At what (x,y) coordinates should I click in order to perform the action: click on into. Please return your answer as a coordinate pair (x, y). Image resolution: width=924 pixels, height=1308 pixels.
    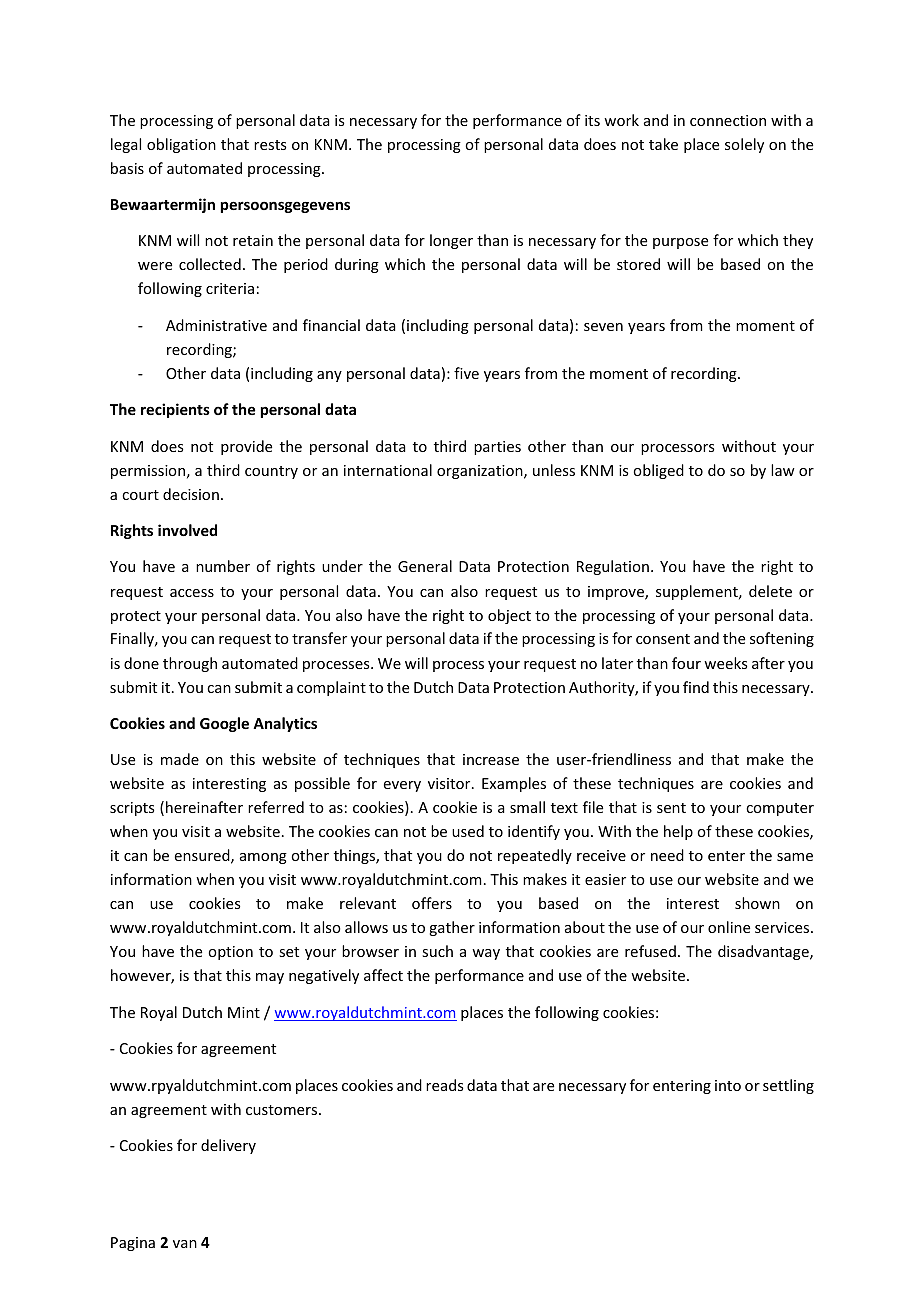
    Looking at the image, I should click on (728, 1085).
